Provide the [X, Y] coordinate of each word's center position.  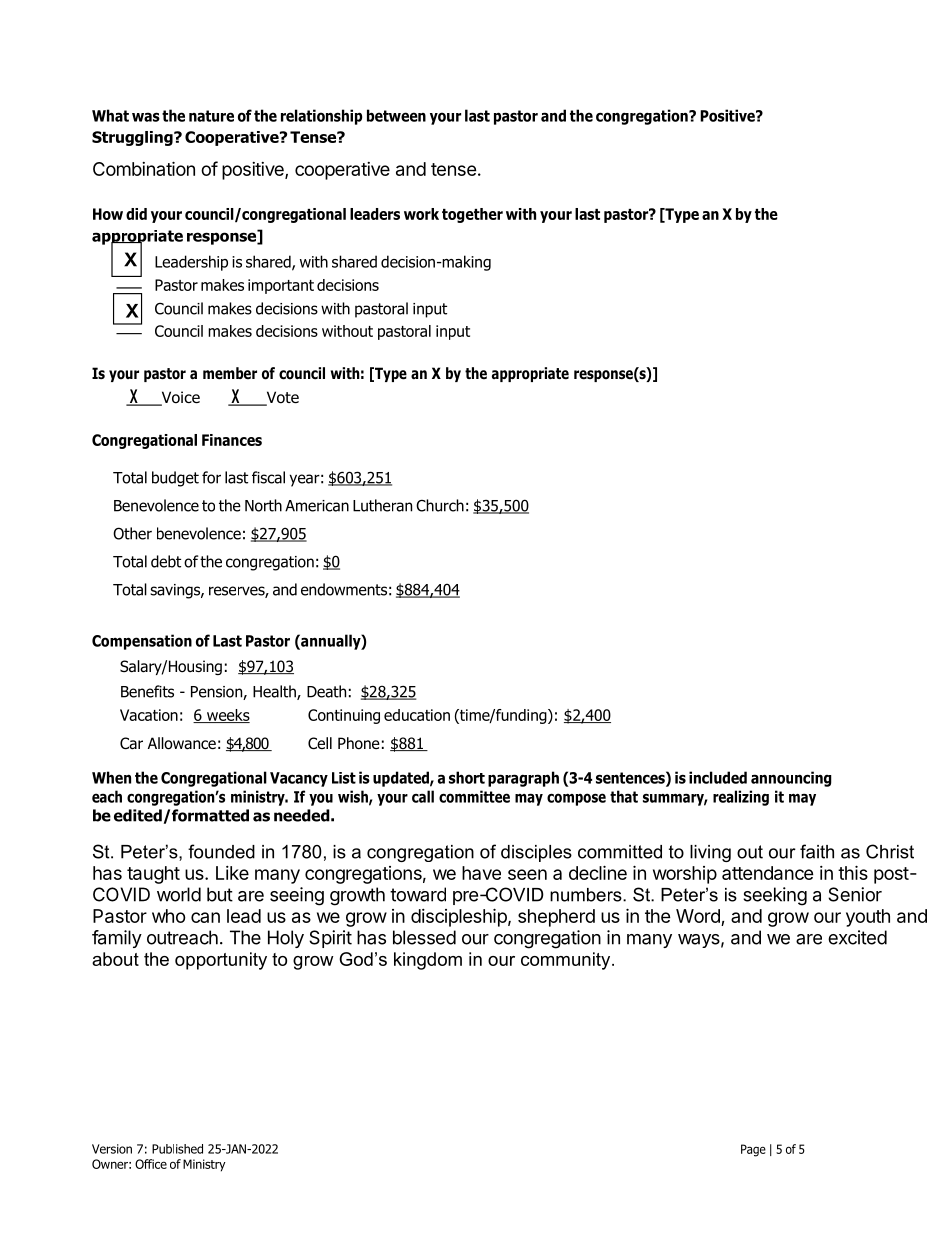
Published [177, 1149]
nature [211, 116]
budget [175, 479]
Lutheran [382, 505]
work [421, 214]
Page [753, 1150]
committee [474, 796]
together [472, 215]
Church [440, 505]
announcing [791, 779]
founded [221, 851]
